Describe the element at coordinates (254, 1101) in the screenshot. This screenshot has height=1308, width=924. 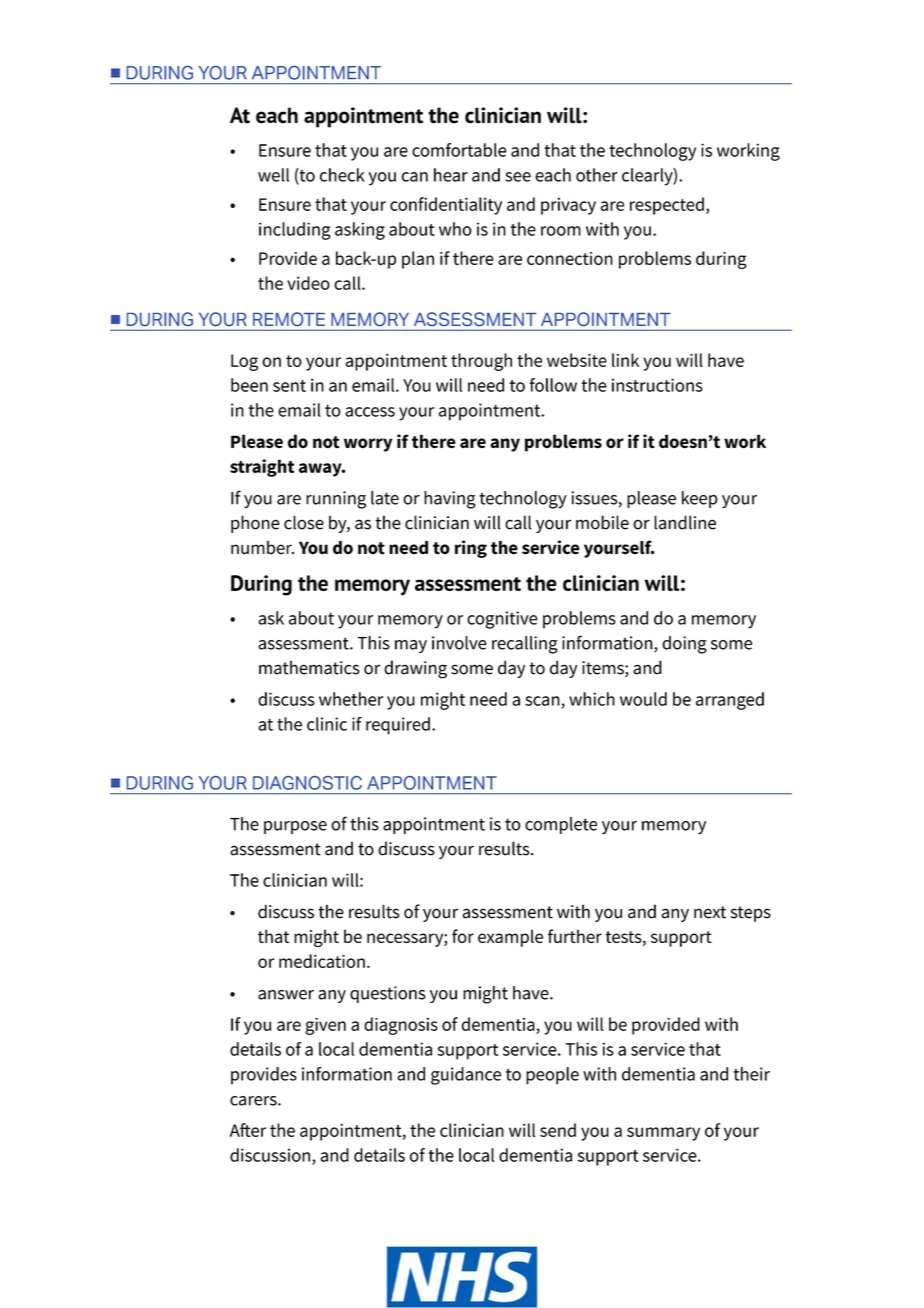
I see `carers` at that location.
